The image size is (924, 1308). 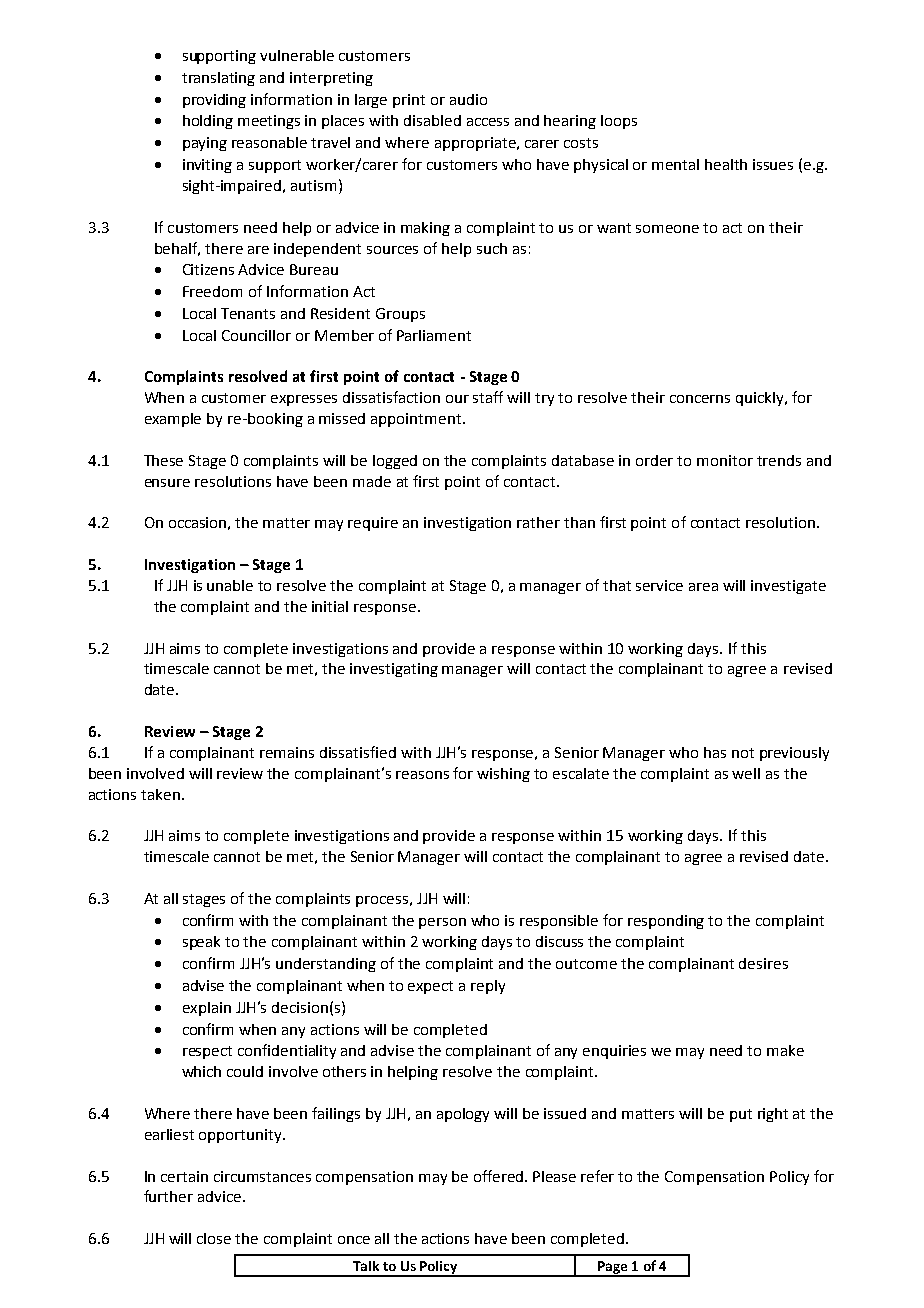 I want to click on rather, so click(x=538, y=522).
